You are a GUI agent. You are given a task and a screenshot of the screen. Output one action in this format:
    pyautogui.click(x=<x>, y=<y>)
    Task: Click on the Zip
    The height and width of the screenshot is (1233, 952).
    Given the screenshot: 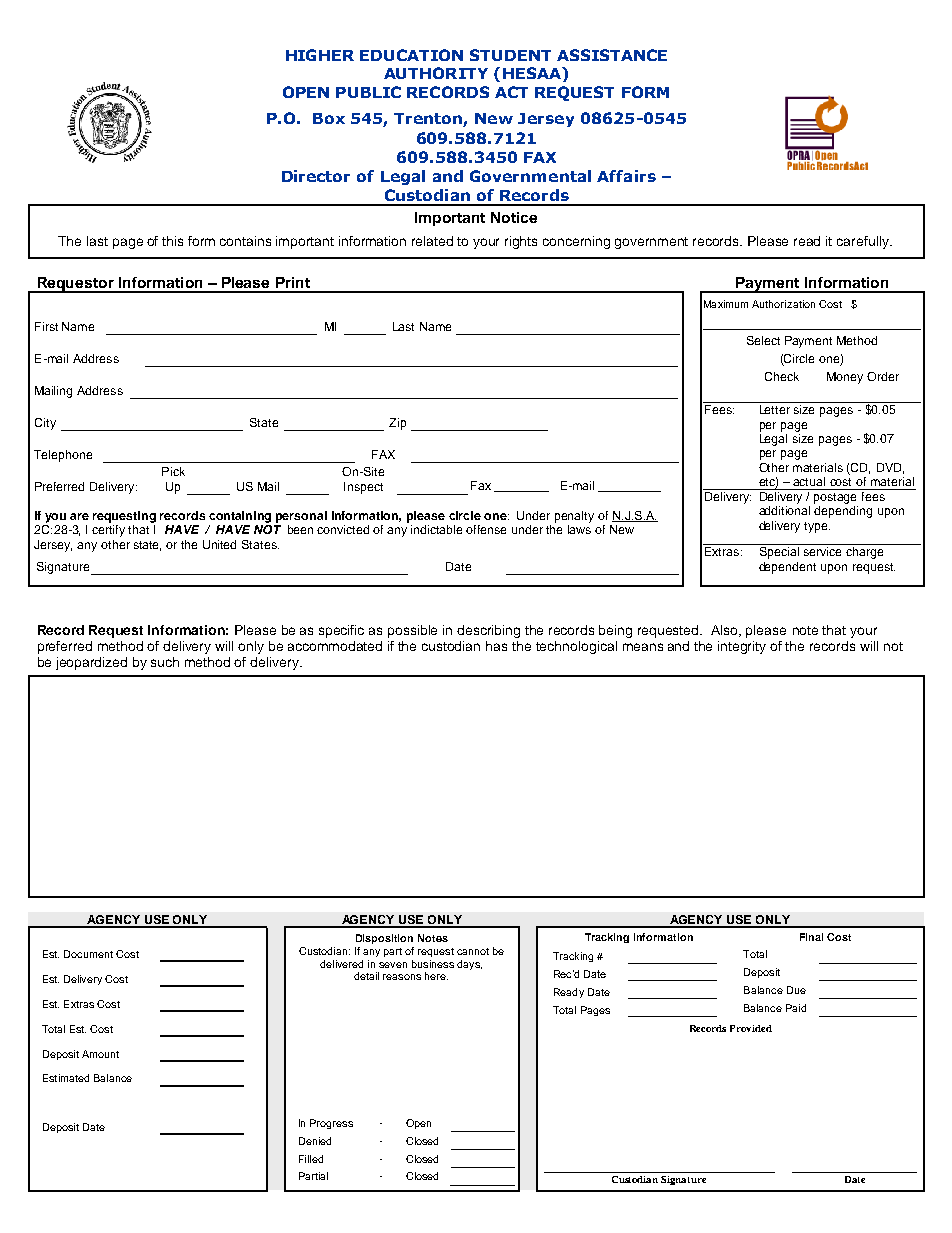 What is the action you would take?
    pyautogui.click(x=397, y=424)
